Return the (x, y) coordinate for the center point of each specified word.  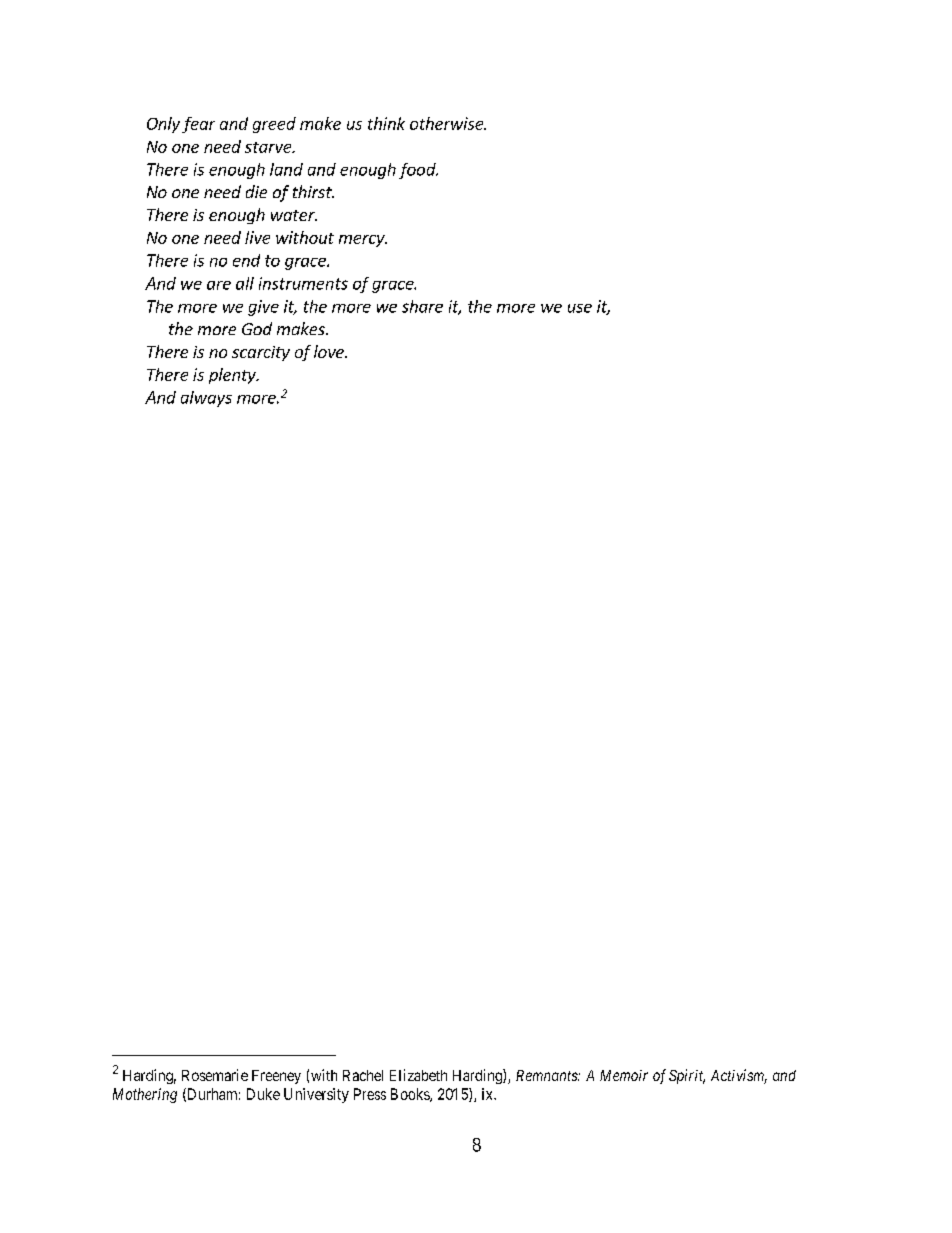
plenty (233, 376)
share (422, 306)
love (330, 351)
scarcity (261, 353)
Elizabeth (418, 1075)
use (580, 308)
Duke (263, 1094)
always (206, 399)
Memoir (624, 1075)
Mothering (145, 1095)
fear (198, 125)
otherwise (448, 123)
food (418, 171)
